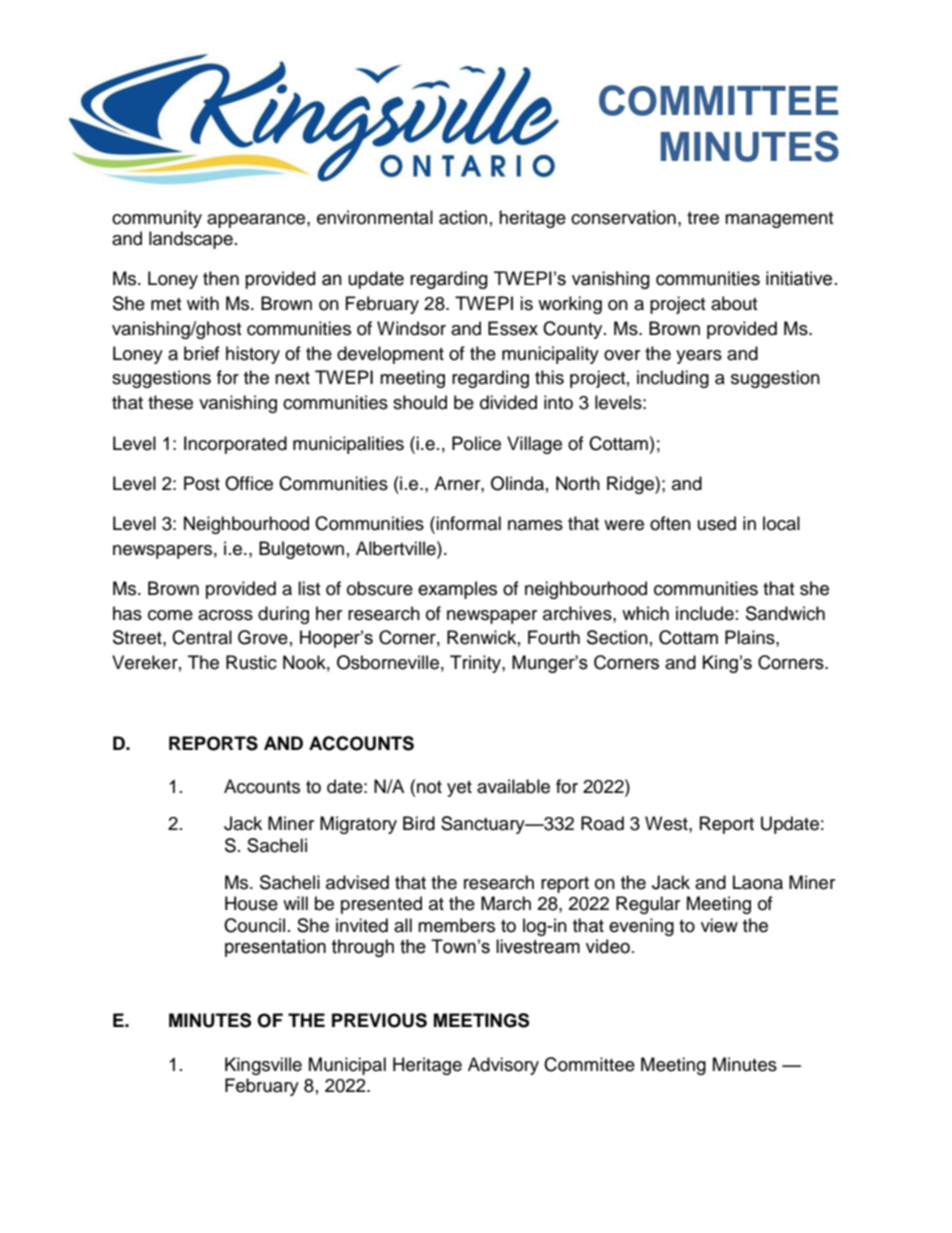 This image has width=952, height=1233. Describe the element at coordinates (463, 217) in the image. I see `action` at that location.
